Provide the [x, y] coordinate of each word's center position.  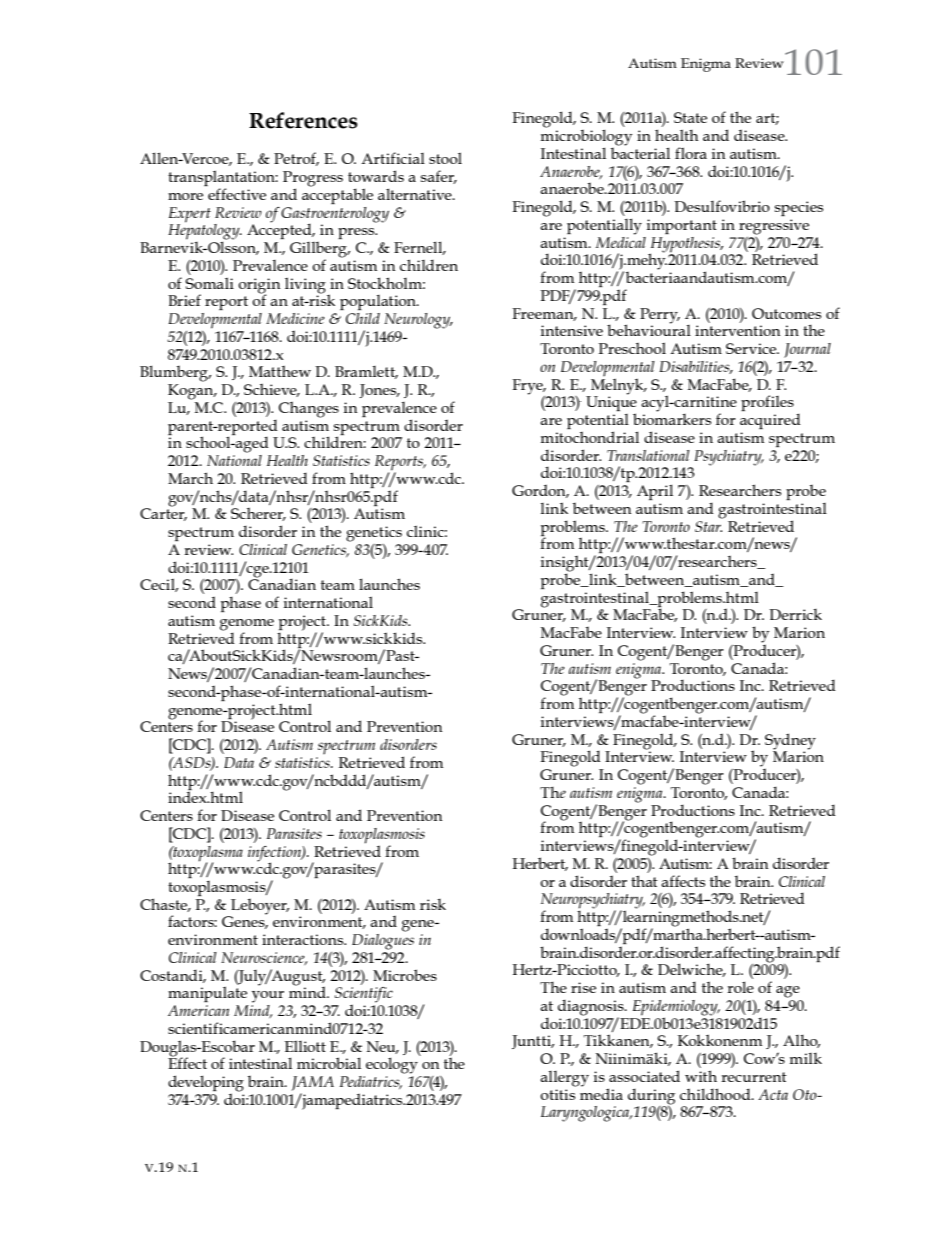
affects [683, 881]
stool [445, 158]
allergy [564, 1079]
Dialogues [383, 940]
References [303, 120]
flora [691, 153]
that [644, 881]
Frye [528, 387]
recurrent [754, 1077]
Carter [163, 513]
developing [206, 1084]
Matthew [280, 371]
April [655, 492]
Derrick [795, 614]
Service [752, 348]
